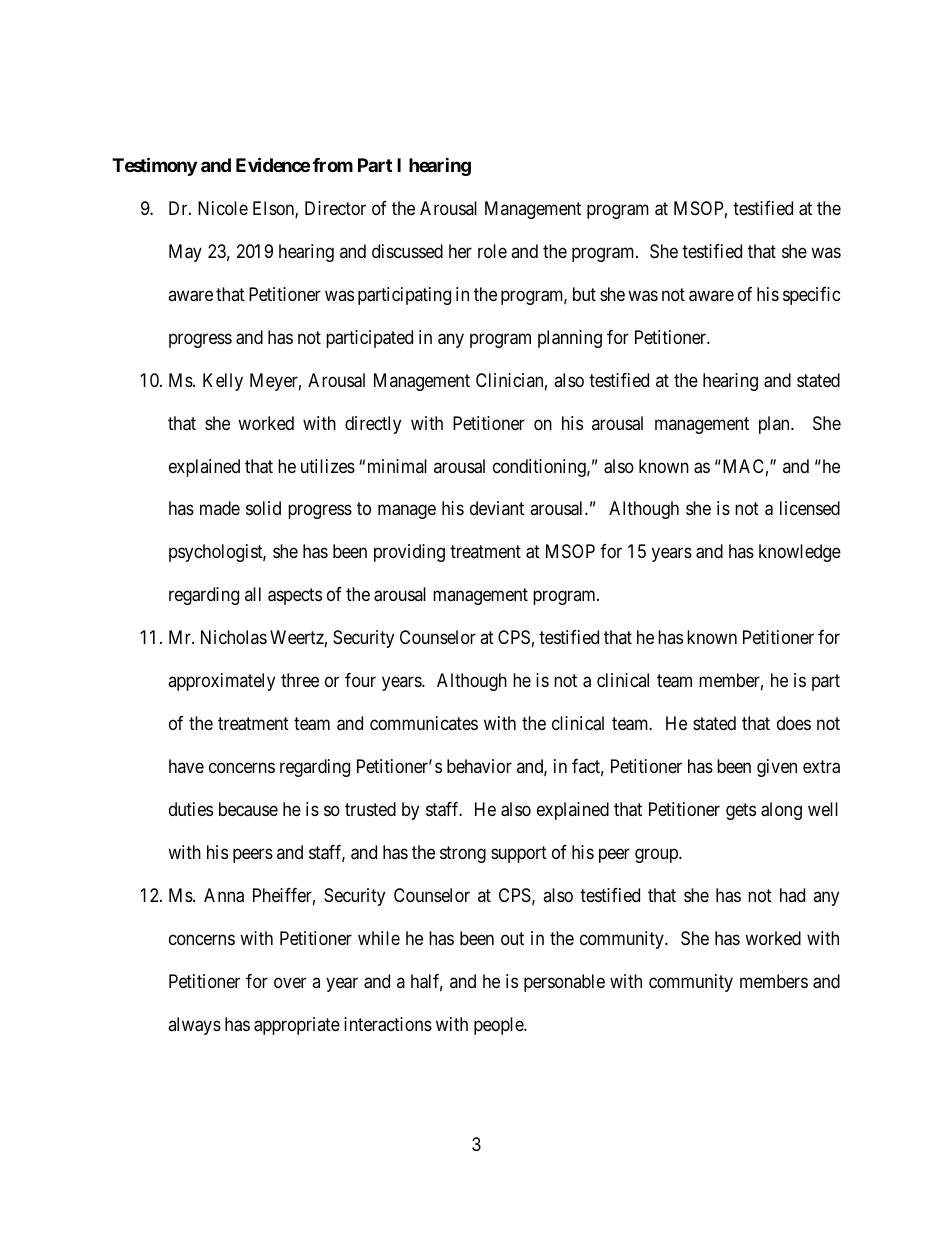 This screenshot has height=1233, width=952. I want to click on role, so click(492, 251).
